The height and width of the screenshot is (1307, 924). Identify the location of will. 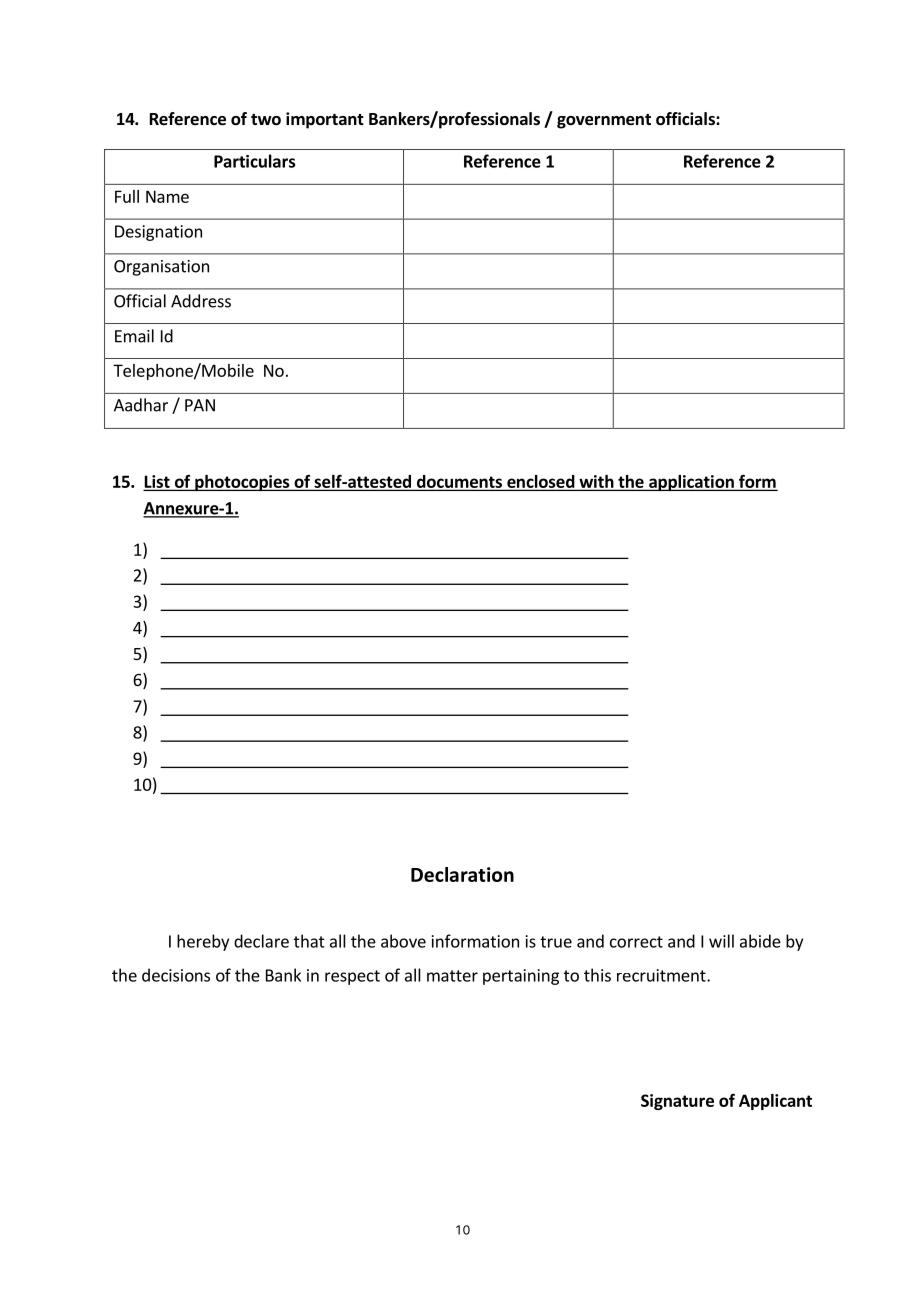
(721, 941).
